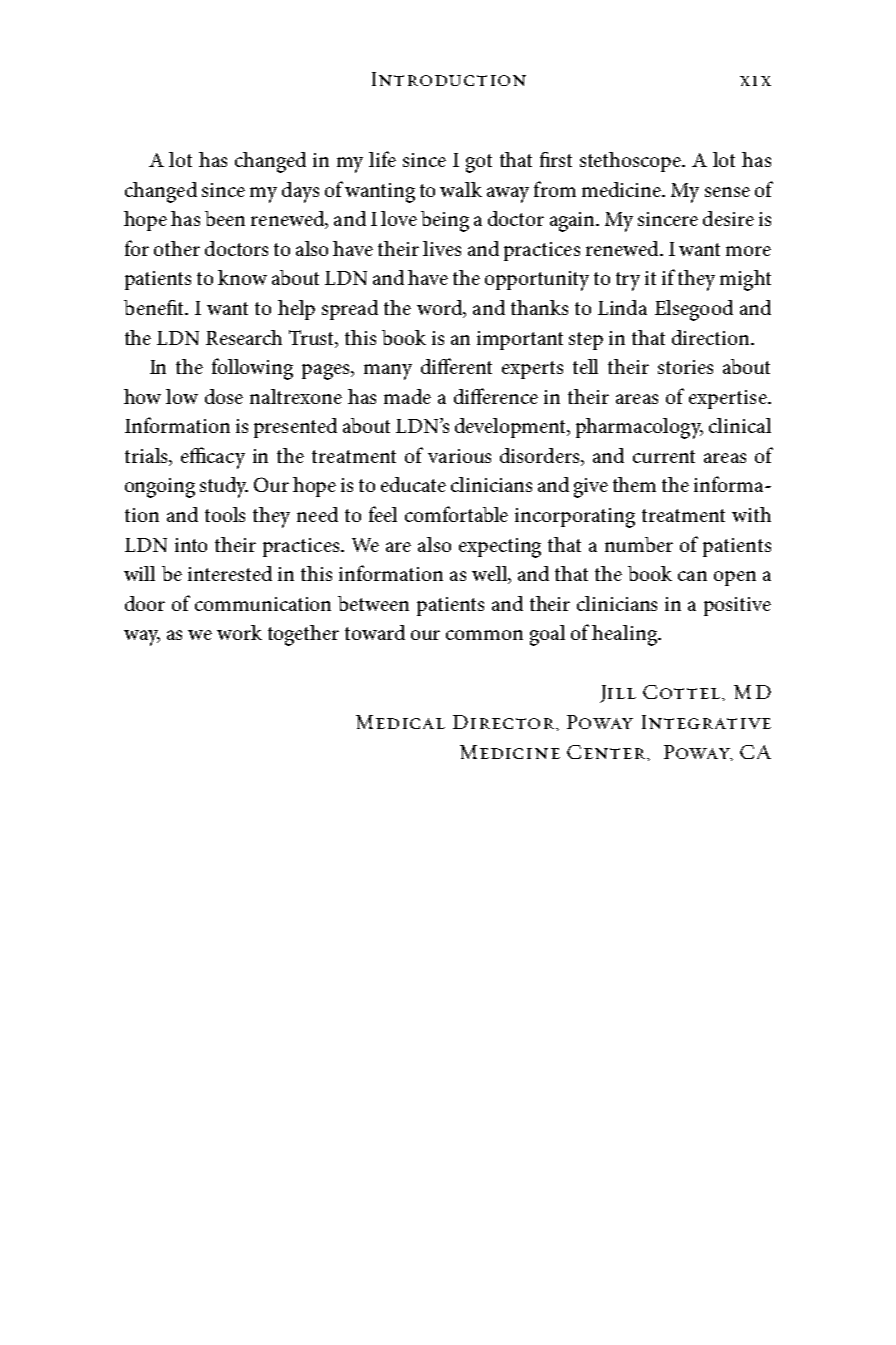 Image resolution: width=896 pixels, height=1345 pixels. Describe the element at coordinates (490, 575) in the screenshot. I see `well` at that location.
